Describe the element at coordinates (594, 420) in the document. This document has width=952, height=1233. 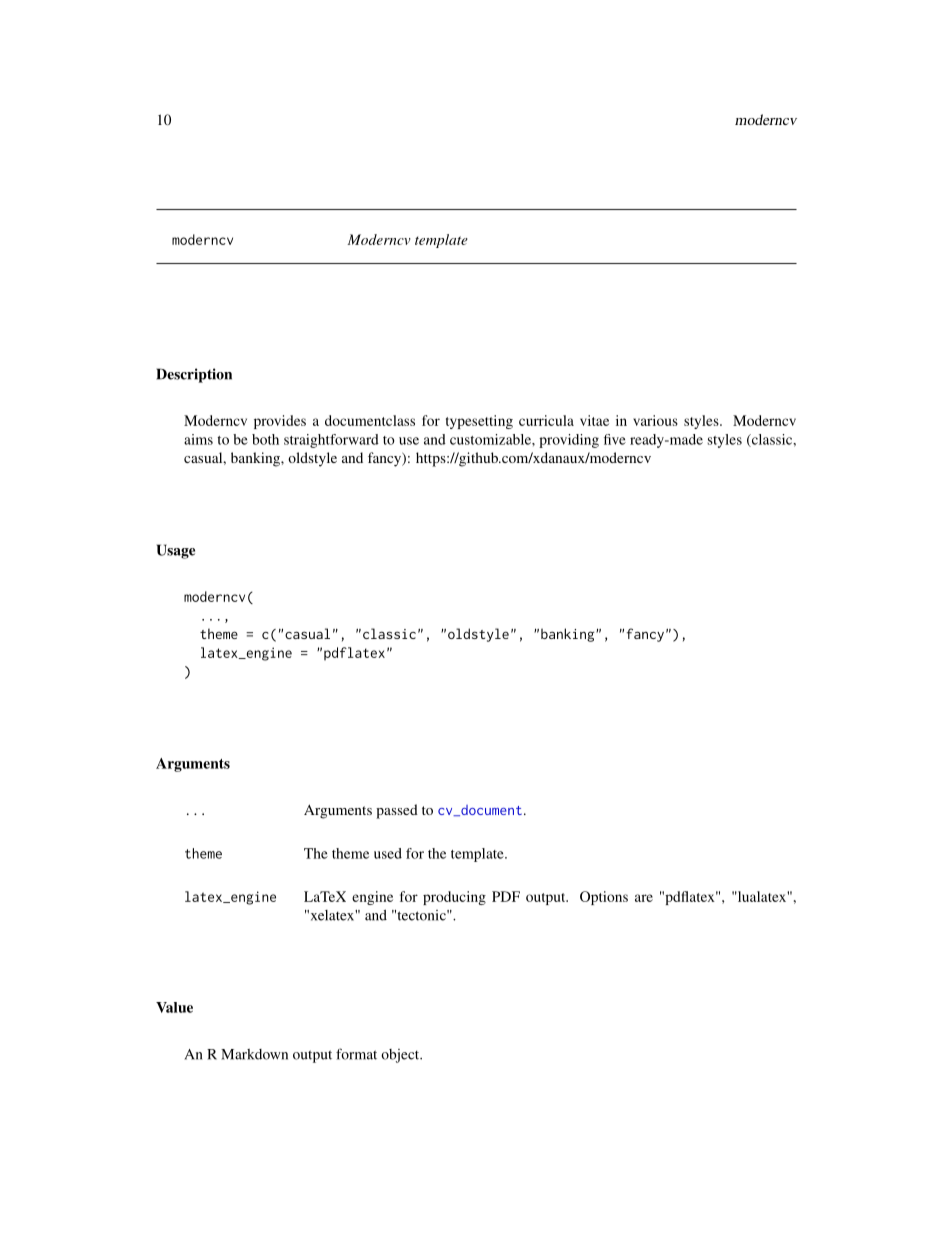
I see `vitae` at that location.
